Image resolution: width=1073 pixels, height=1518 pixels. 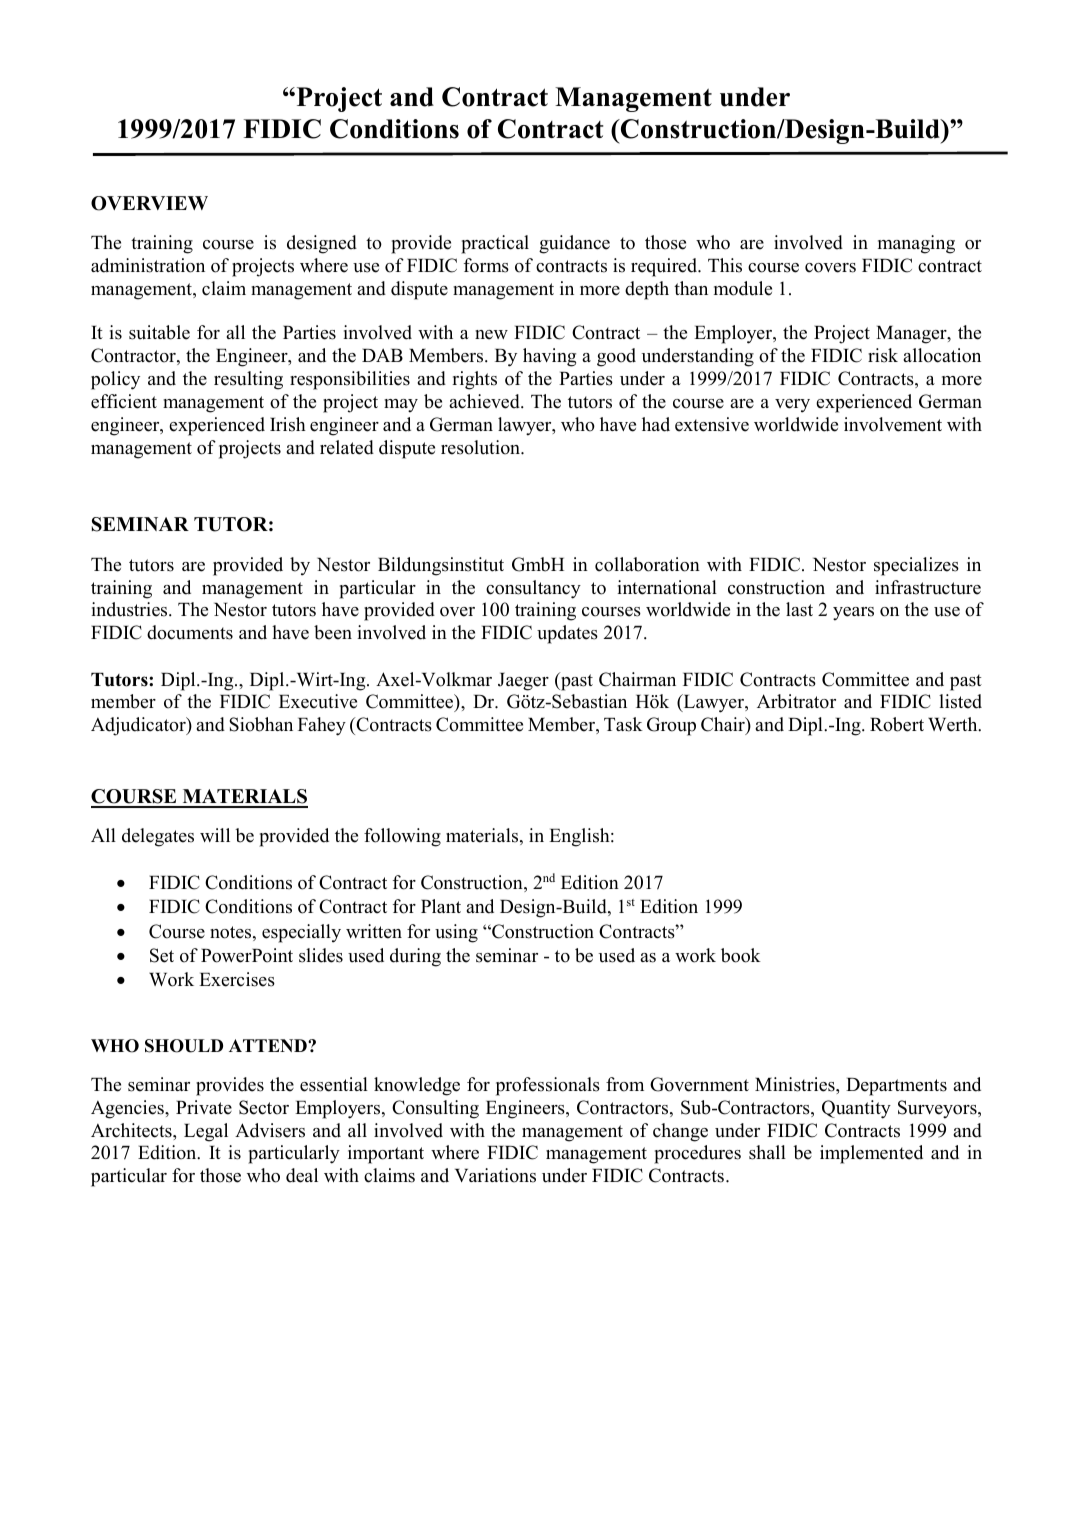 I want to click on Jaeger, so click(x=523, y=682).
